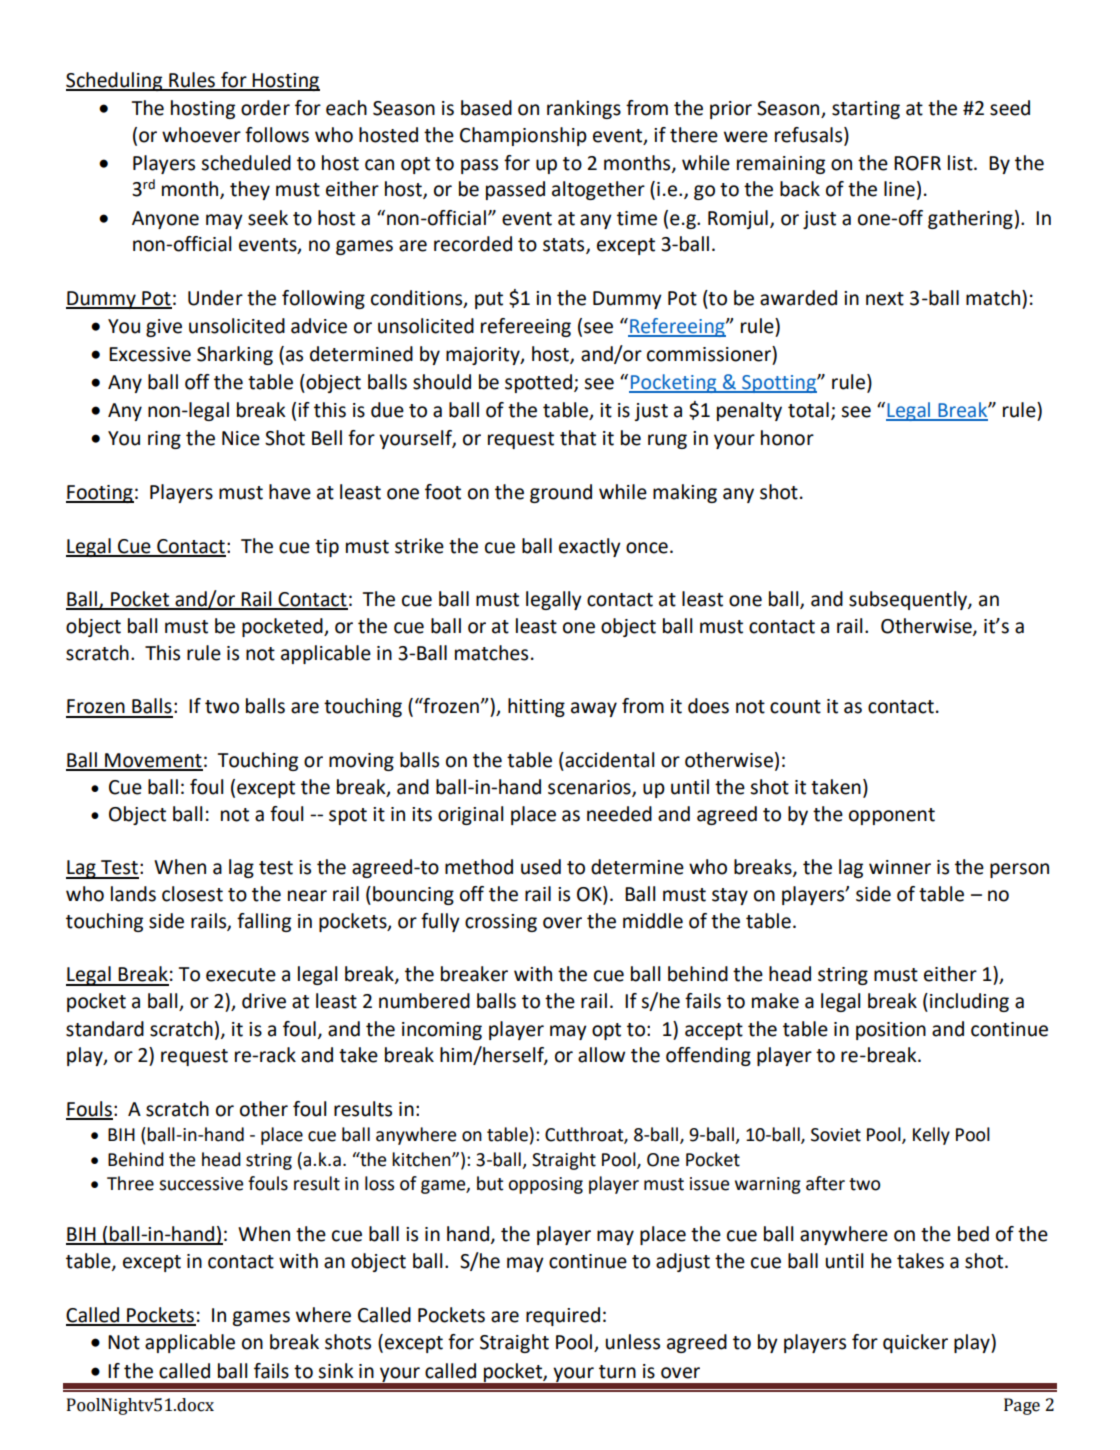 The height and width of the screenshot is (1450, 1120). I want to click on position, so click(891, 1031).
